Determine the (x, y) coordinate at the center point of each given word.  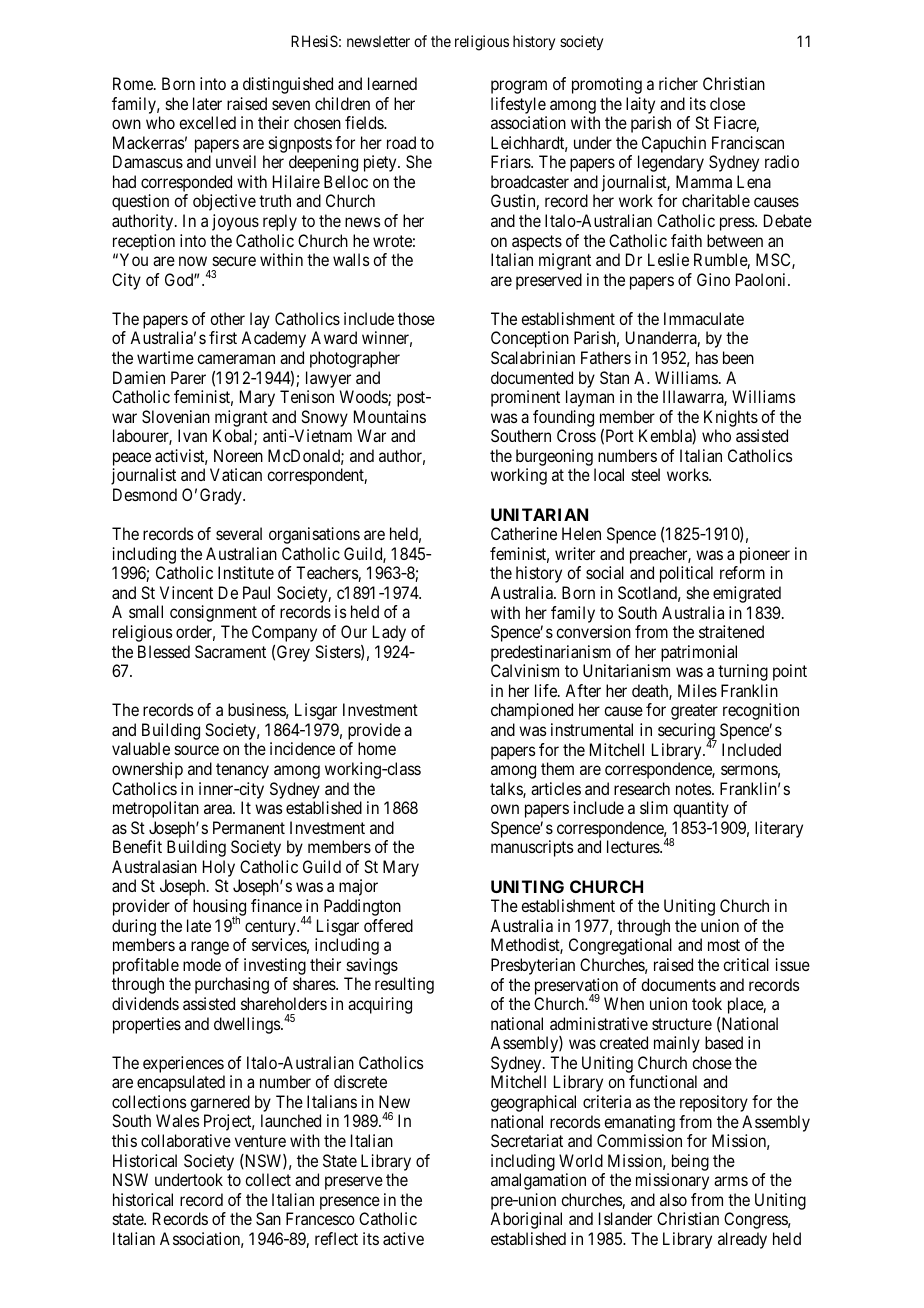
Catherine (524, 533)
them (557, 768)
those (416, 318)
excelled (207, 122)
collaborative (186, 1140)
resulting (404, 985)
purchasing (232, 985)
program (519, 87)
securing (687, 733)
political (686, 574)
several (239, 533)
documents (678, 984)
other (227, 318)
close (727, 103)
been (738, 357)
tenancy (242, 771)
